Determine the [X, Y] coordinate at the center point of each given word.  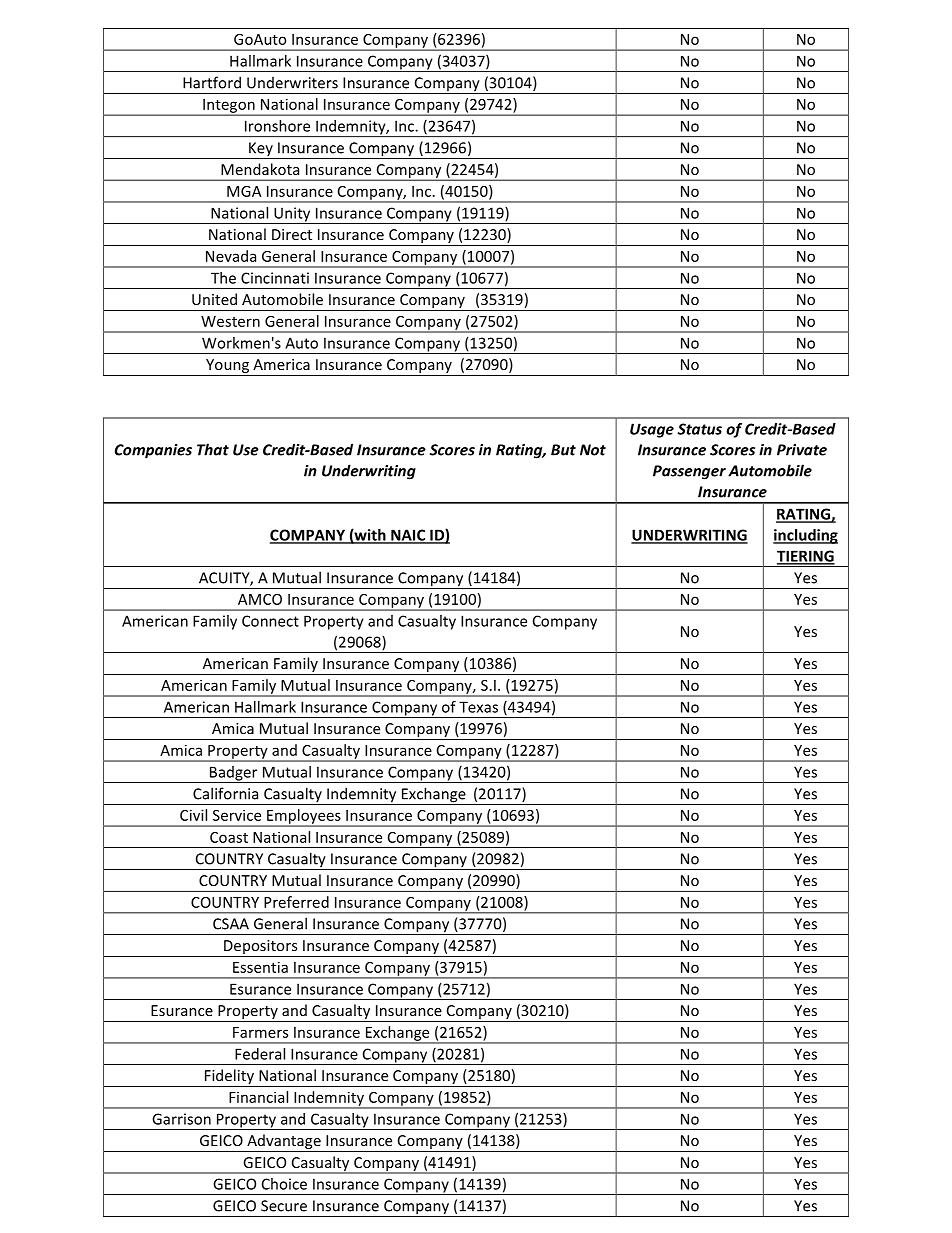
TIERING [806, 557]
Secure [284, 1206]
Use [246, 450]
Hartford [212, 82]
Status [699, 429]
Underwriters [292, 83]
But [563, 450]
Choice [284, 1184]
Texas [478, 707]
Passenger [689, 472]
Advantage [284, 1143]
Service [237, 815]
